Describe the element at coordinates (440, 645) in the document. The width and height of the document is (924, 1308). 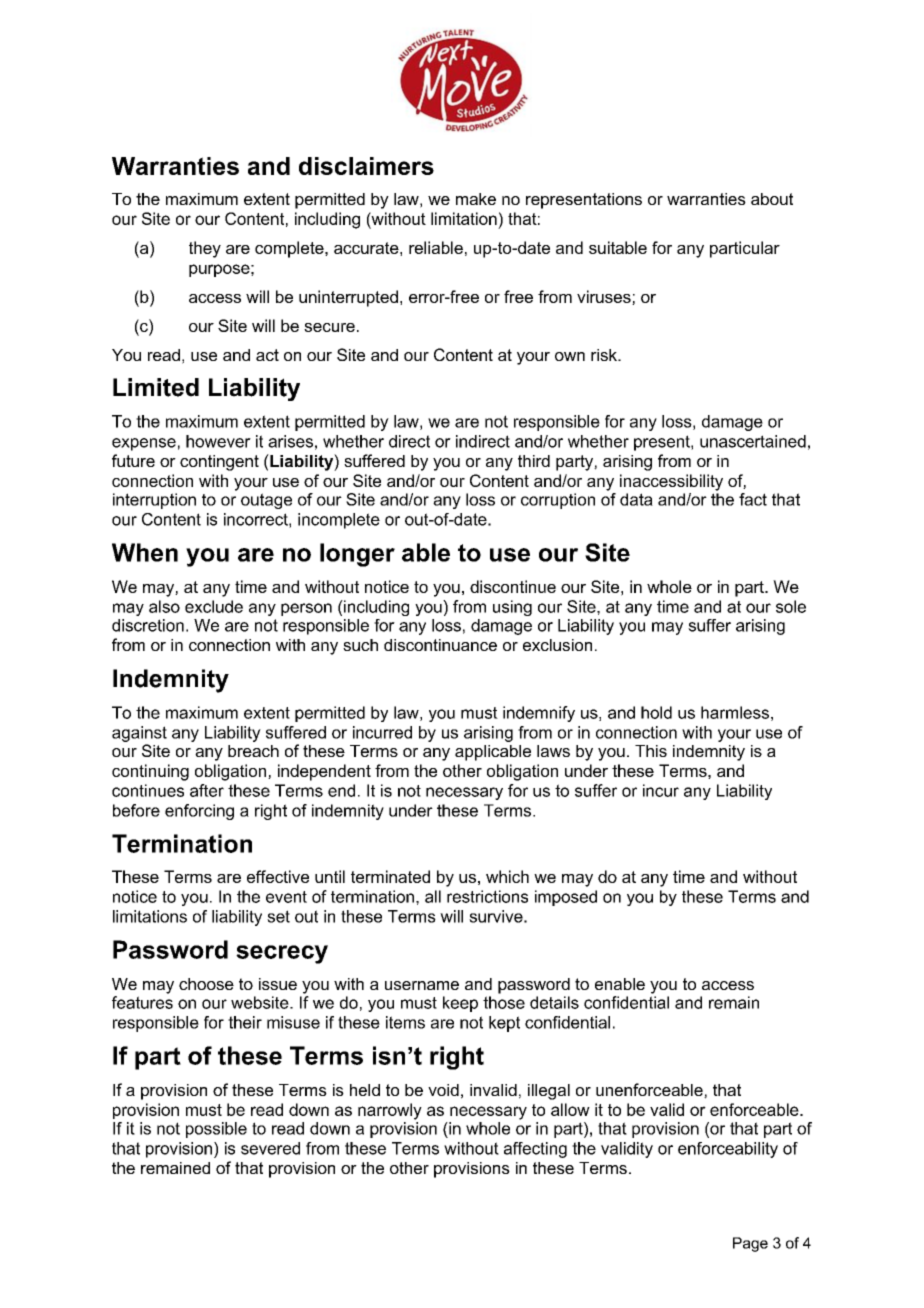
I see `discontinuance` at that location.
